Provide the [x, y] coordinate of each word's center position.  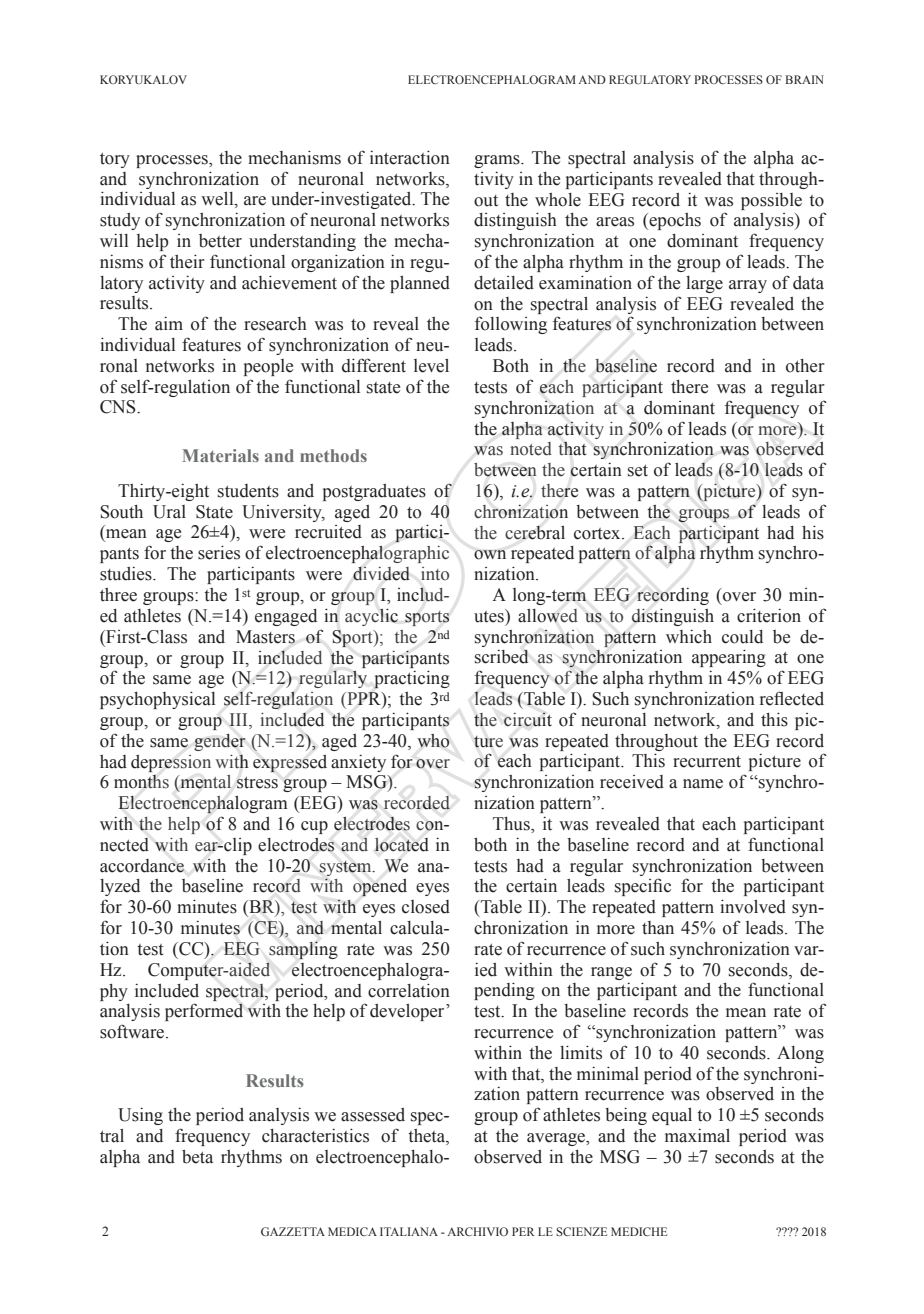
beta [197, 1157]
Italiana [409, 1231]
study [120, 221]
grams [498, 161]
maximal [697, 1136]
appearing [729, 658]
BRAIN [804, 79]
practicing [412, 679]
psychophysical [157, 700]
